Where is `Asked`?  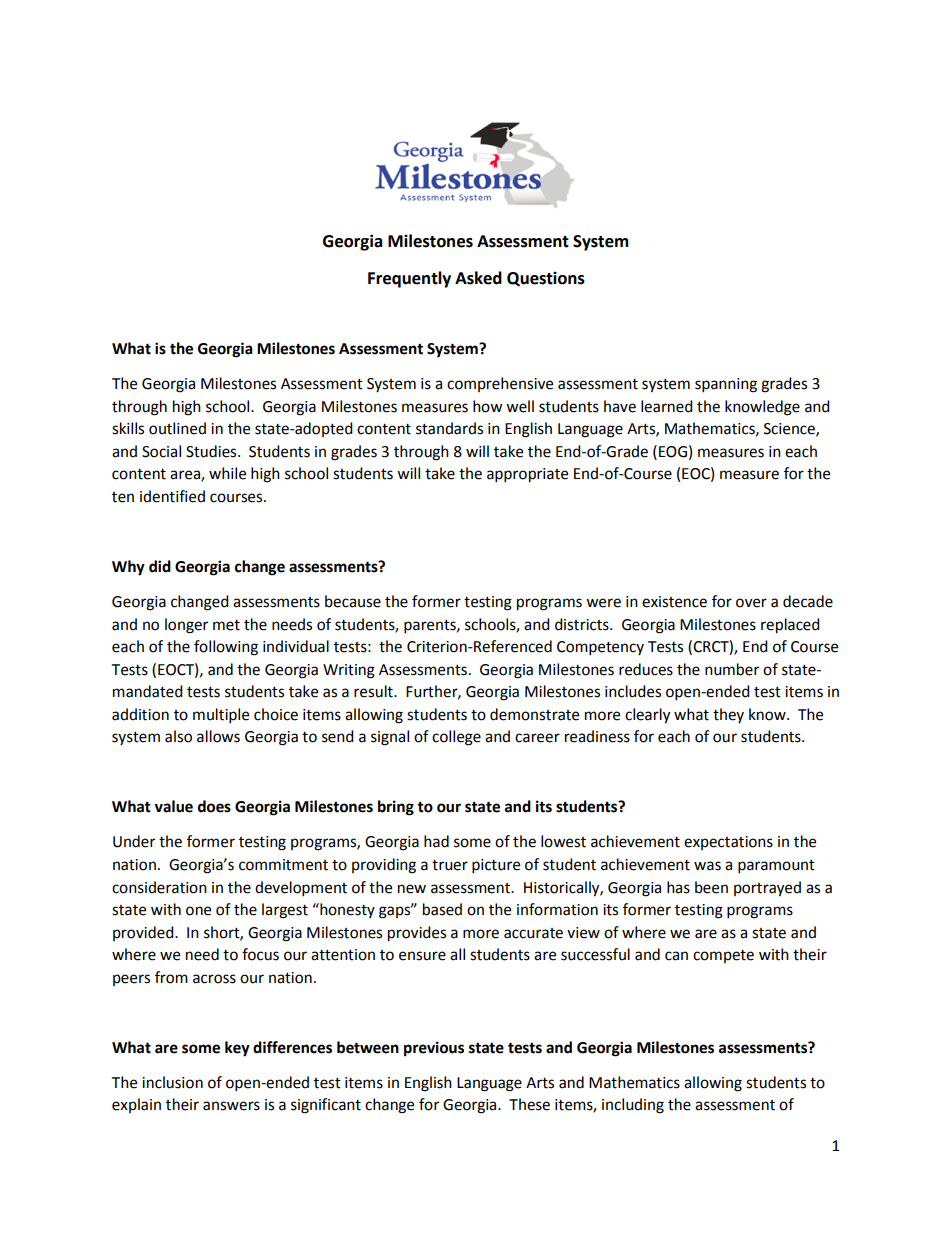
Asked is located at coordinates (478, 278).
